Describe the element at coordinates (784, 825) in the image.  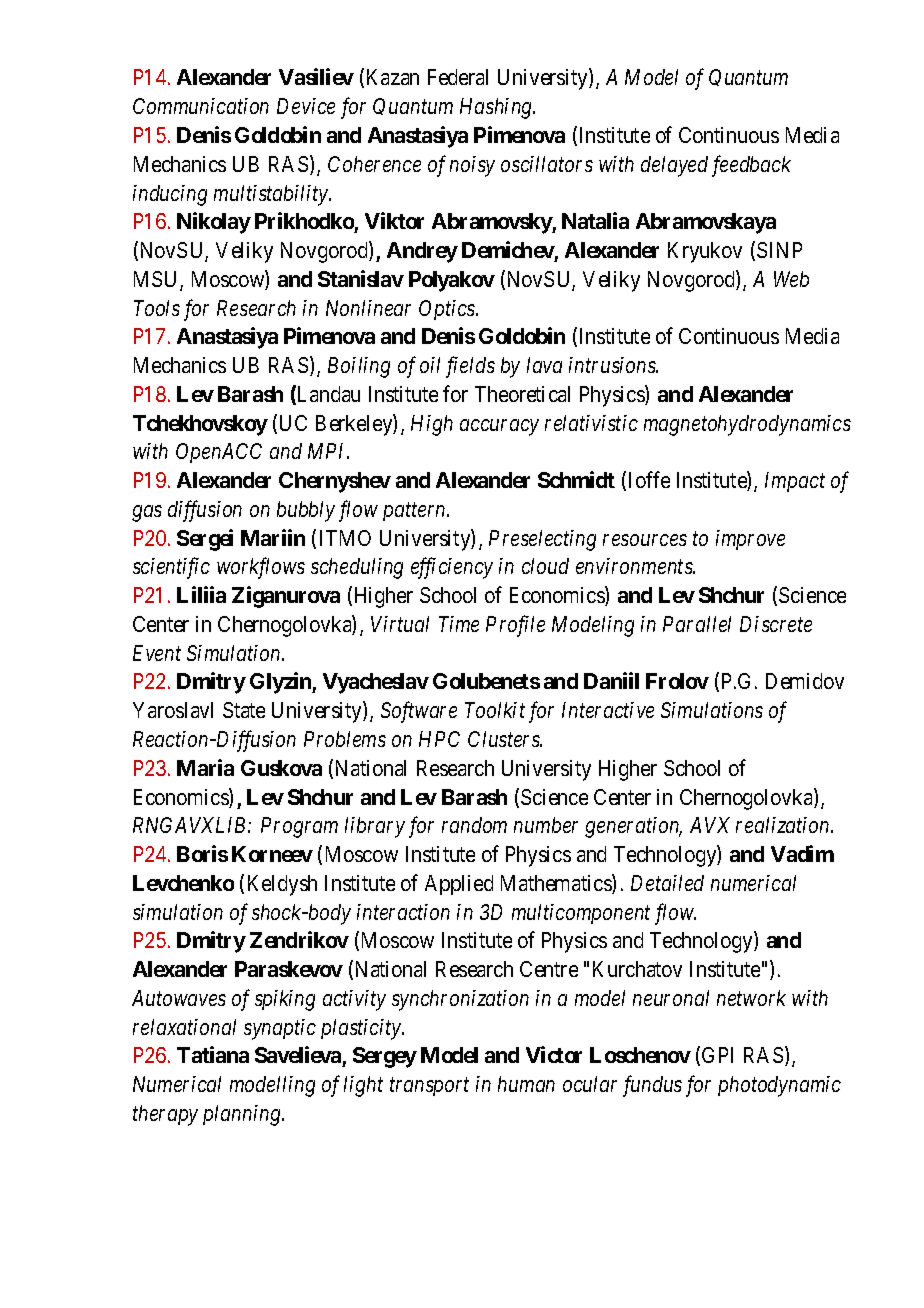
I see `realization` at that location.
